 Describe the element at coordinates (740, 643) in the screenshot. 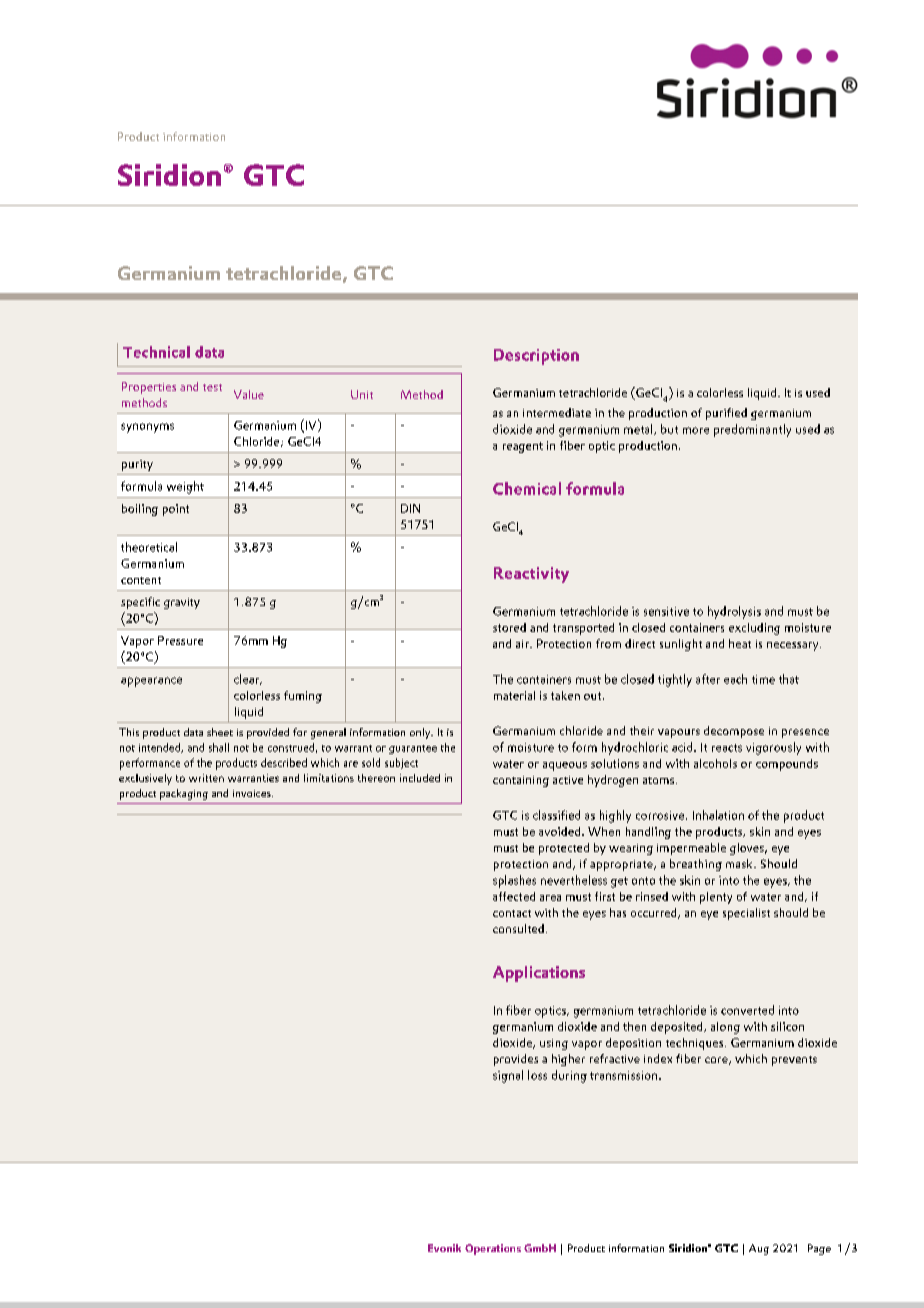

I see `heat` at that location.
